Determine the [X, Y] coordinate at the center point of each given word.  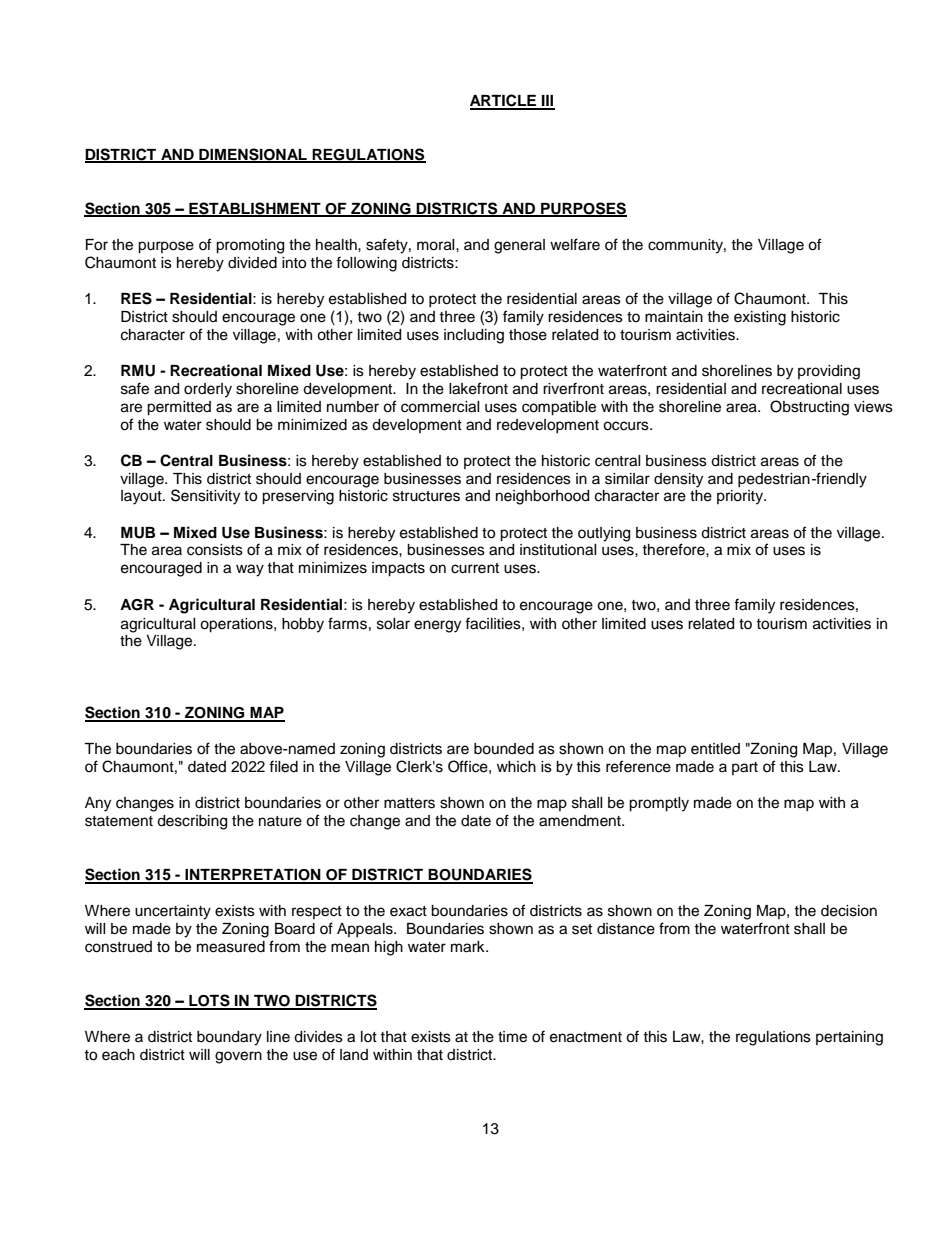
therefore [674, 549]
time [512, 1037]
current [475, 568]
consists [215, 550]
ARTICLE [504, 101]
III [547, 102]
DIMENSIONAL [253, 155]
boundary [229, 1038]
